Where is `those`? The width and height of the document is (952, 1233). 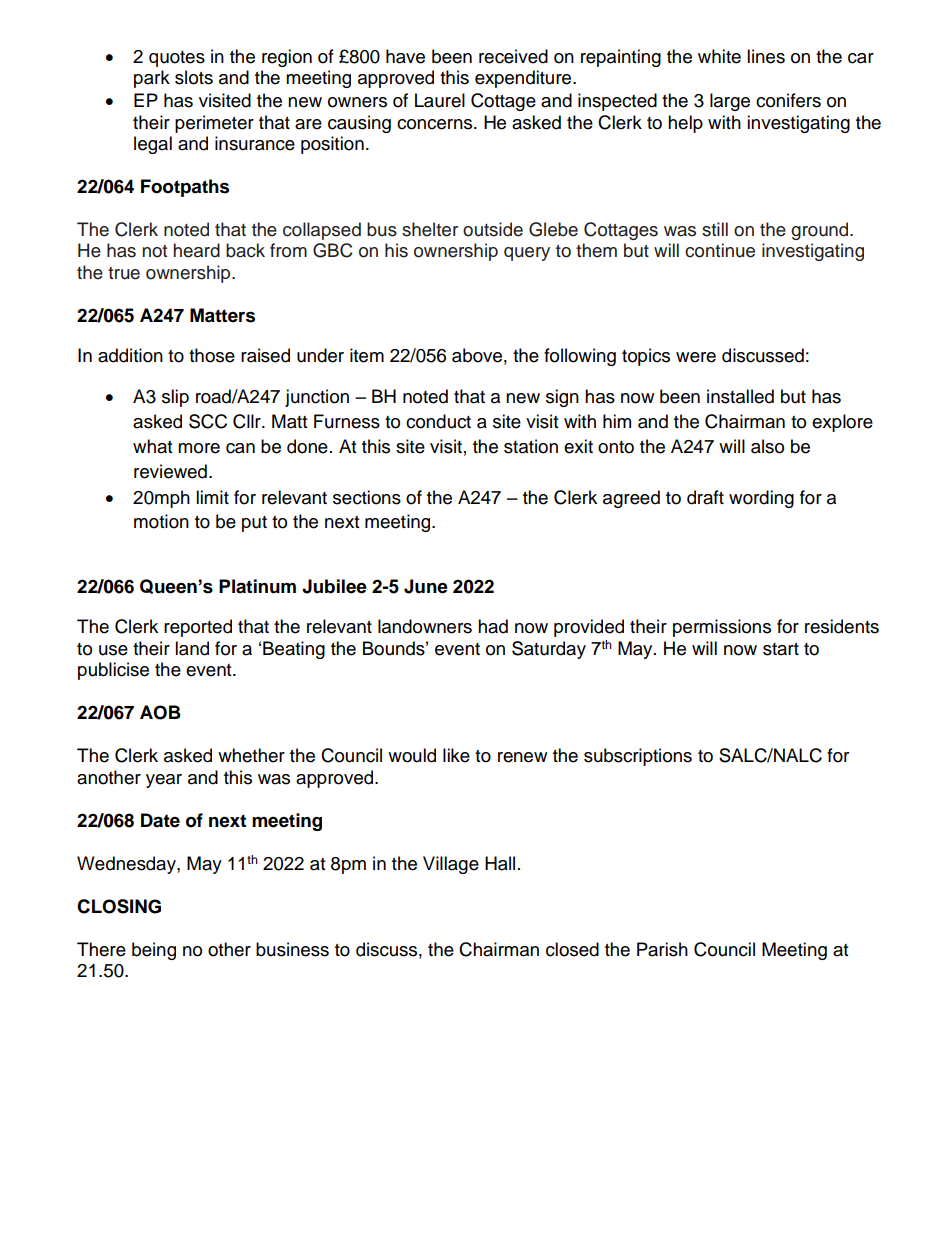
those is located at coordinates (212, 355).
